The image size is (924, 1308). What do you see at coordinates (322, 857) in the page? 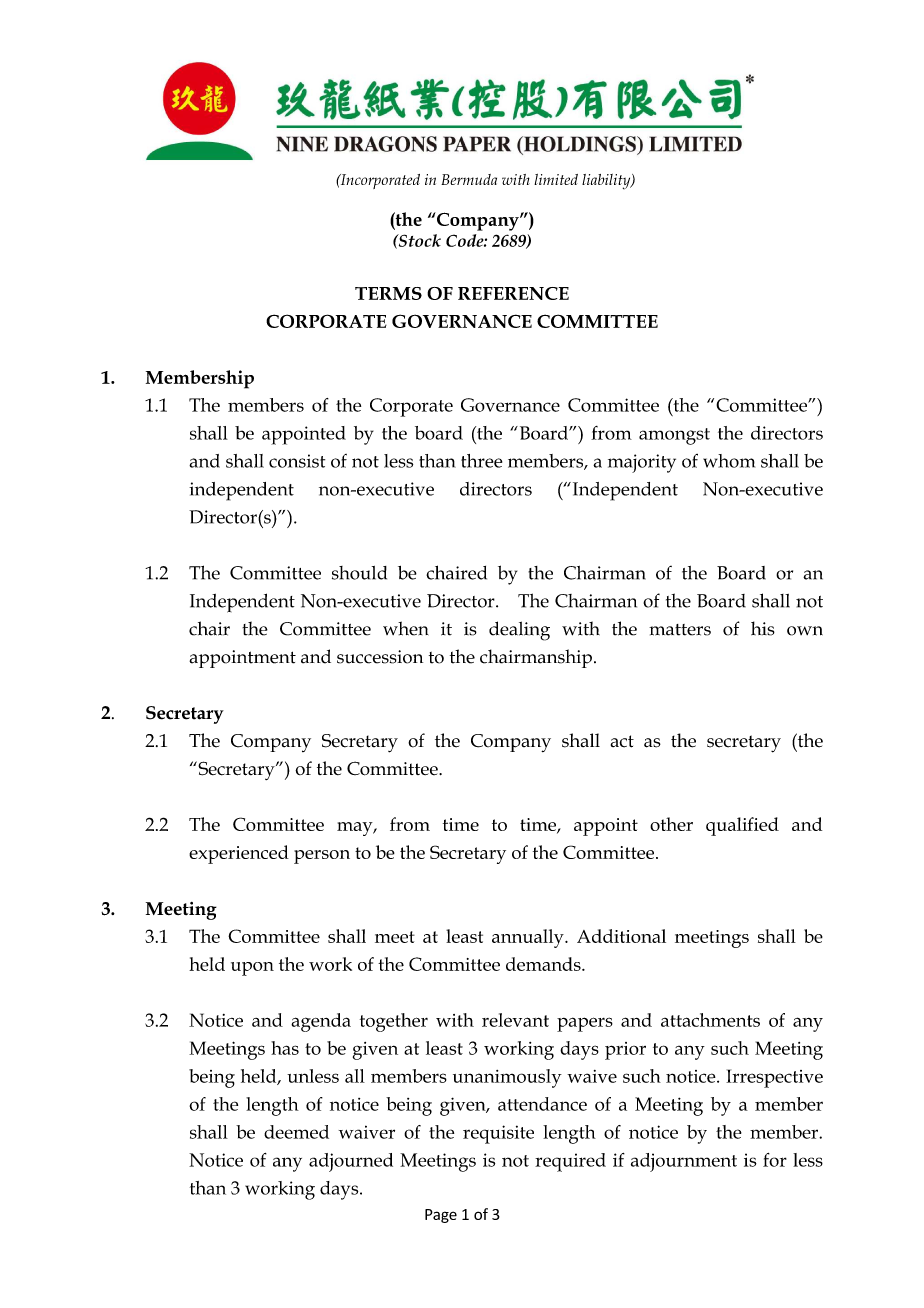
I see `person` at bounding box center [322, 857].
